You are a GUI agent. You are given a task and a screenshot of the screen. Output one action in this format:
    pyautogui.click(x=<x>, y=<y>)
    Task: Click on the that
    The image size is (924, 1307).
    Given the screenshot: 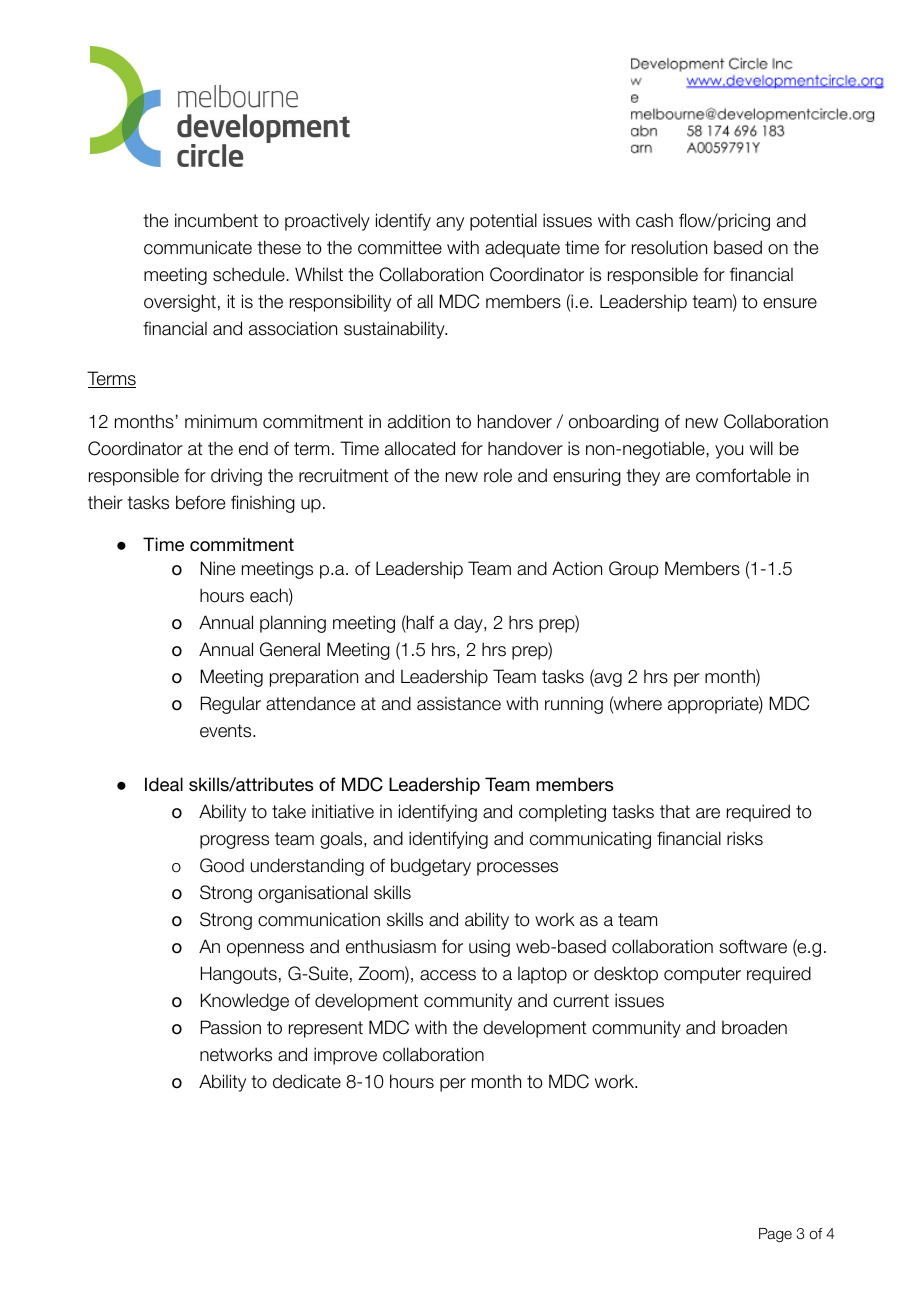 What is the action you would take?
    pyautogui.click(x=675, y=811)
